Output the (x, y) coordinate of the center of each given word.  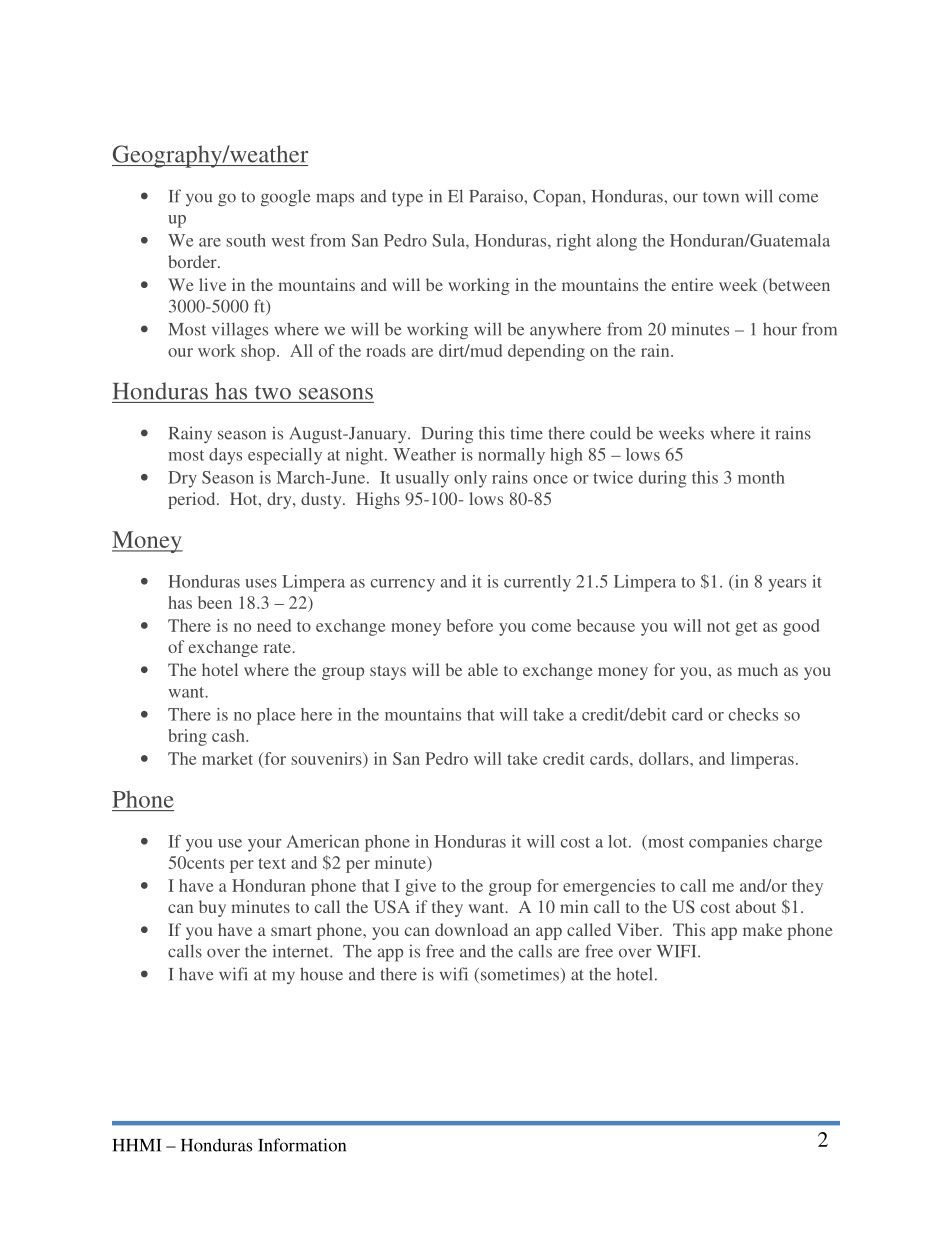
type (407, 199)
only (470, 479)
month (761, 477)
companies (728, 843)
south (246, 240)
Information (302, 1145)
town (721, 197)
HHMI (137, 1145)
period (193, 500)
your (265, 845)
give (420, 887)
